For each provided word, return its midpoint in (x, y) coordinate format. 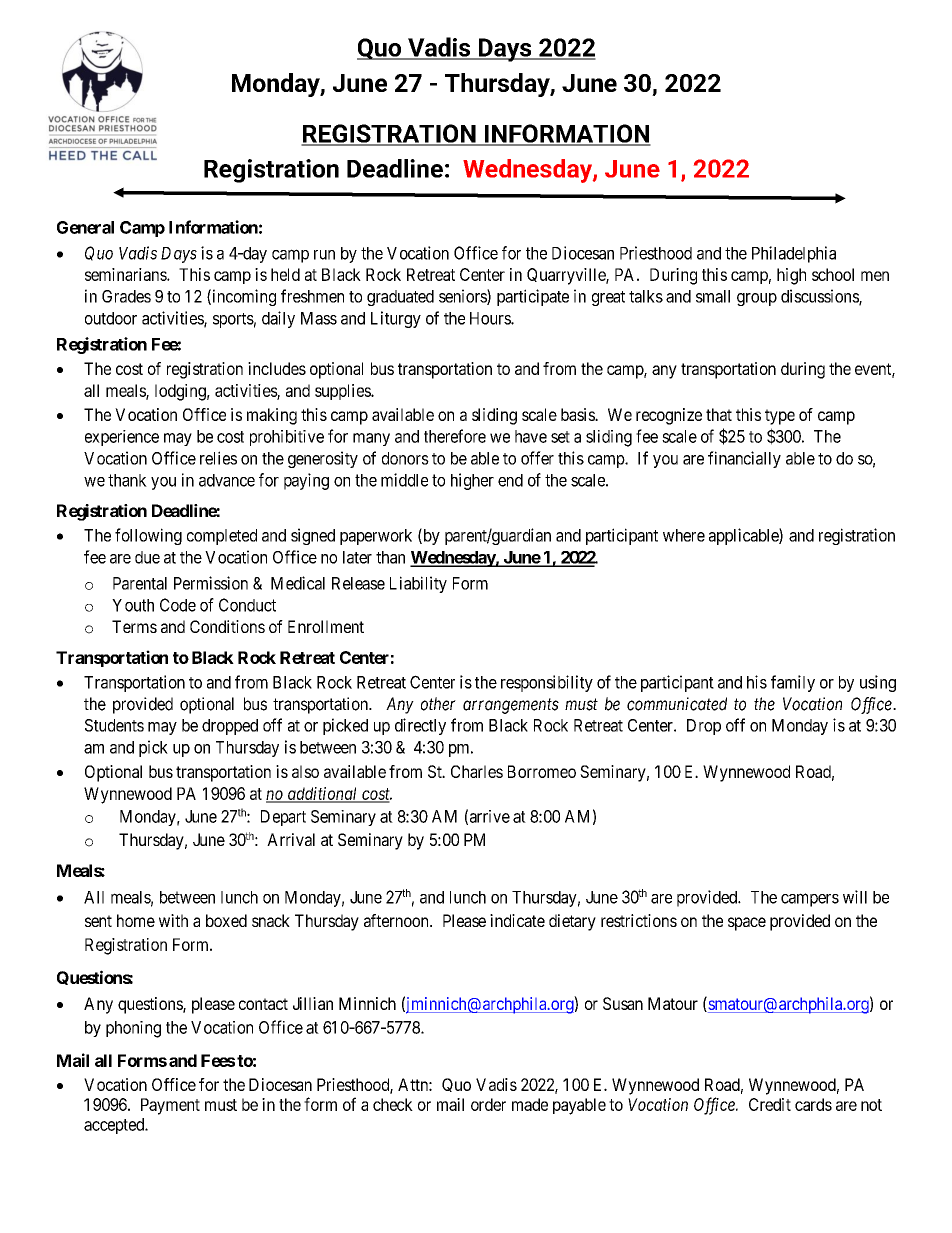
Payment (170, 1106)
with (173, 920)
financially (744, 459)
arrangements (511, 706)
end (510, 480)
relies (218, 458)
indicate (517, 920)
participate (533, 297)
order (488, 1104)
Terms (134, 626)
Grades (126, 296)
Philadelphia (794, 254)
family (793, 683)
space (747, 924)
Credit (770, 1104)
